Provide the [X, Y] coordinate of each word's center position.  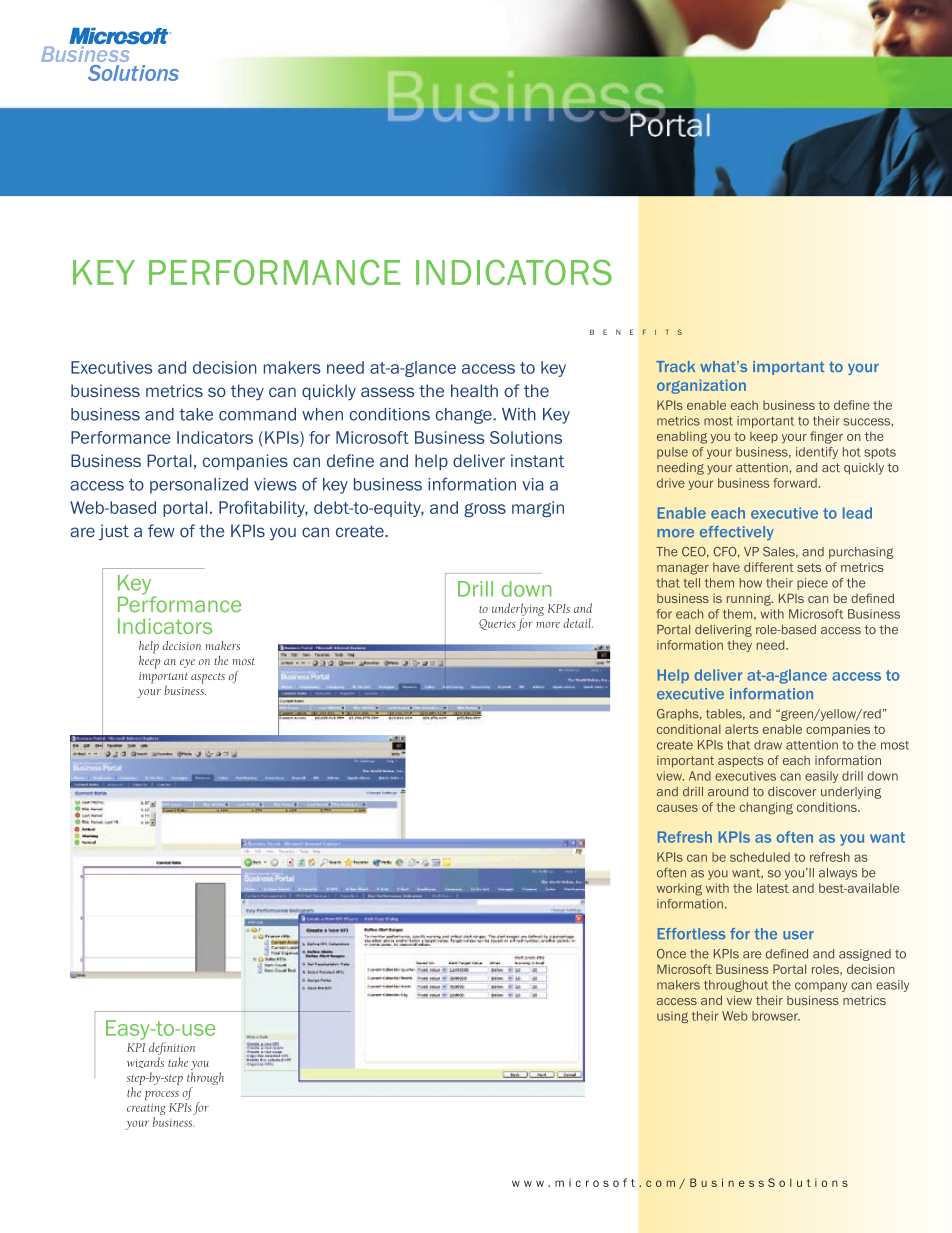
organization [701, 386]
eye [187, 663]
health [474, 390]
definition [172, 1048]
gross [485, 510]
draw [768, 745]
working [679, 889]
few [161, 531]
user [798, 935]
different [769, 567]
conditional [689, 729]
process [162, 1095]
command [257, 414]
